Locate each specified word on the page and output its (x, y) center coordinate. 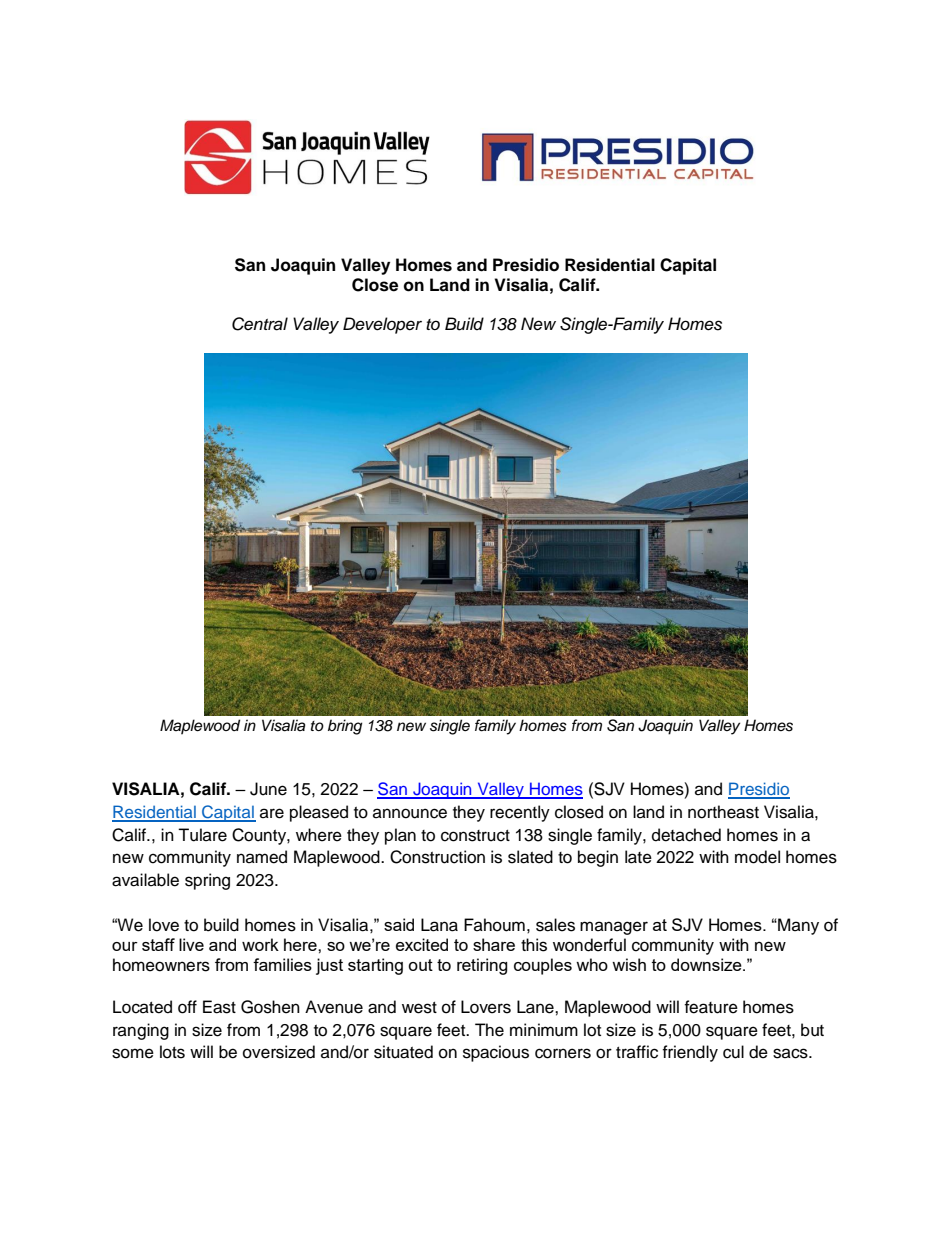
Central (260, 324)
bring (345, 727)
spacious (496, 1053)
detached (686, 835)
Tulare (202, 835)
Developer (382, 325)
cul (733, 1052)
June (268, 789)
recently (520, 813)
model (757, 857)
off (187, 1007)
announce (410, 813)
